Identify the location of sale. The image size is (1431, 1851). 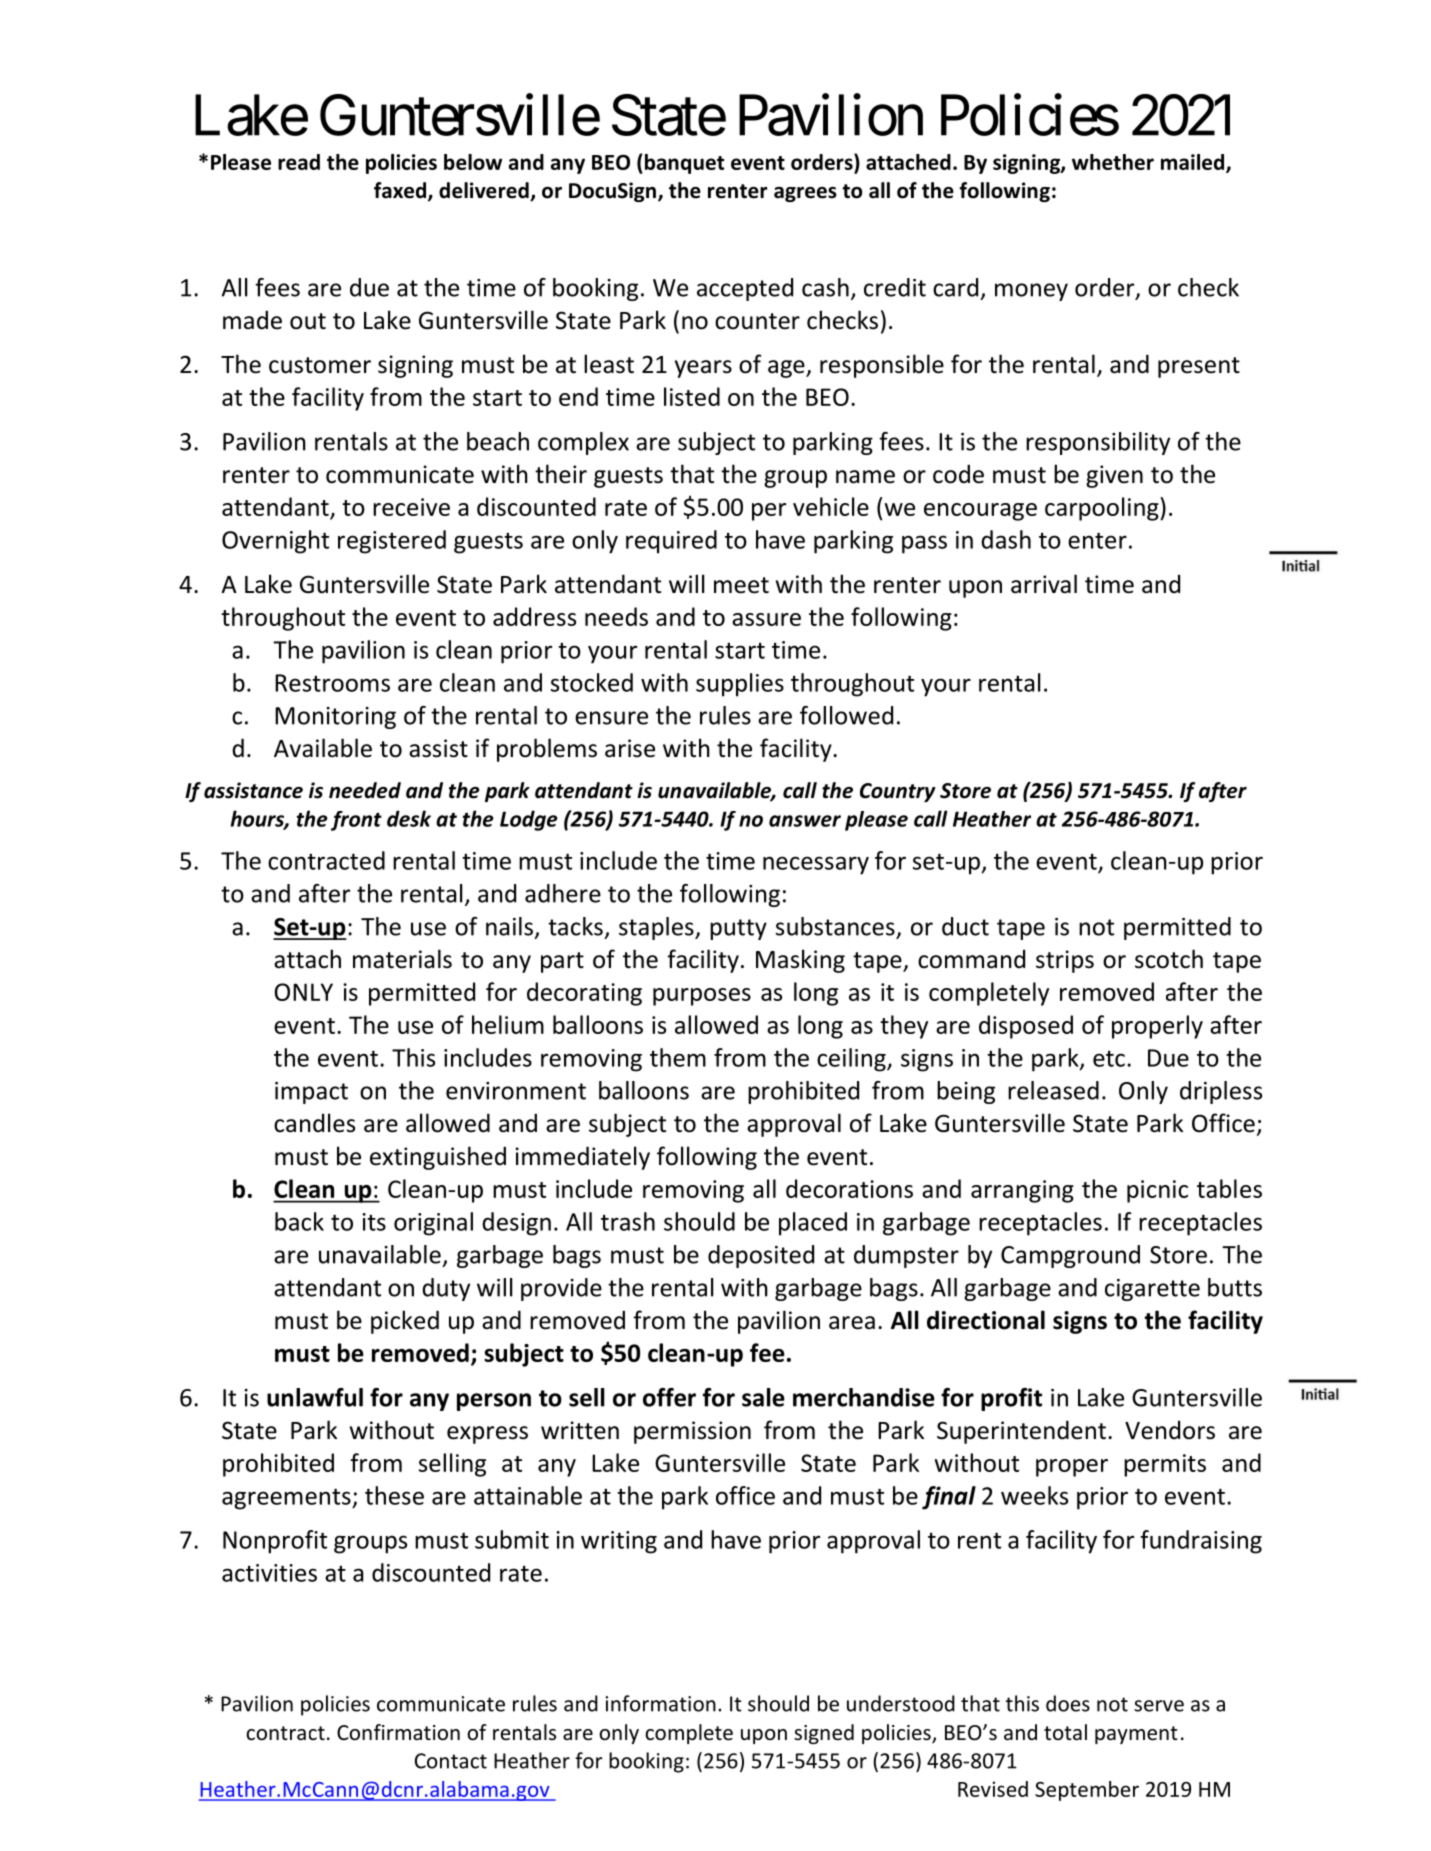
(763, 1397).
